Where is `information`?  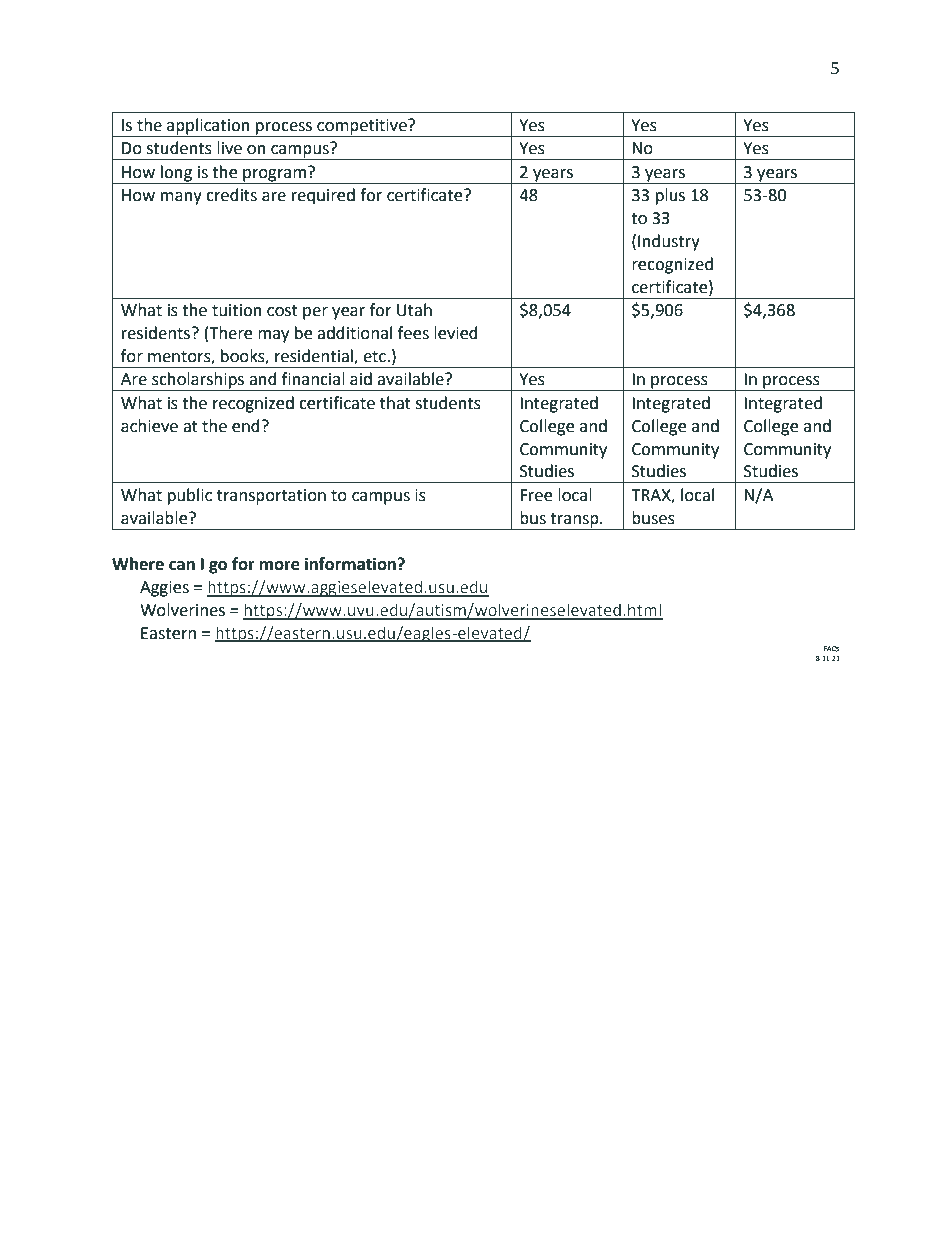 information is located at coordinates (351, 564).
